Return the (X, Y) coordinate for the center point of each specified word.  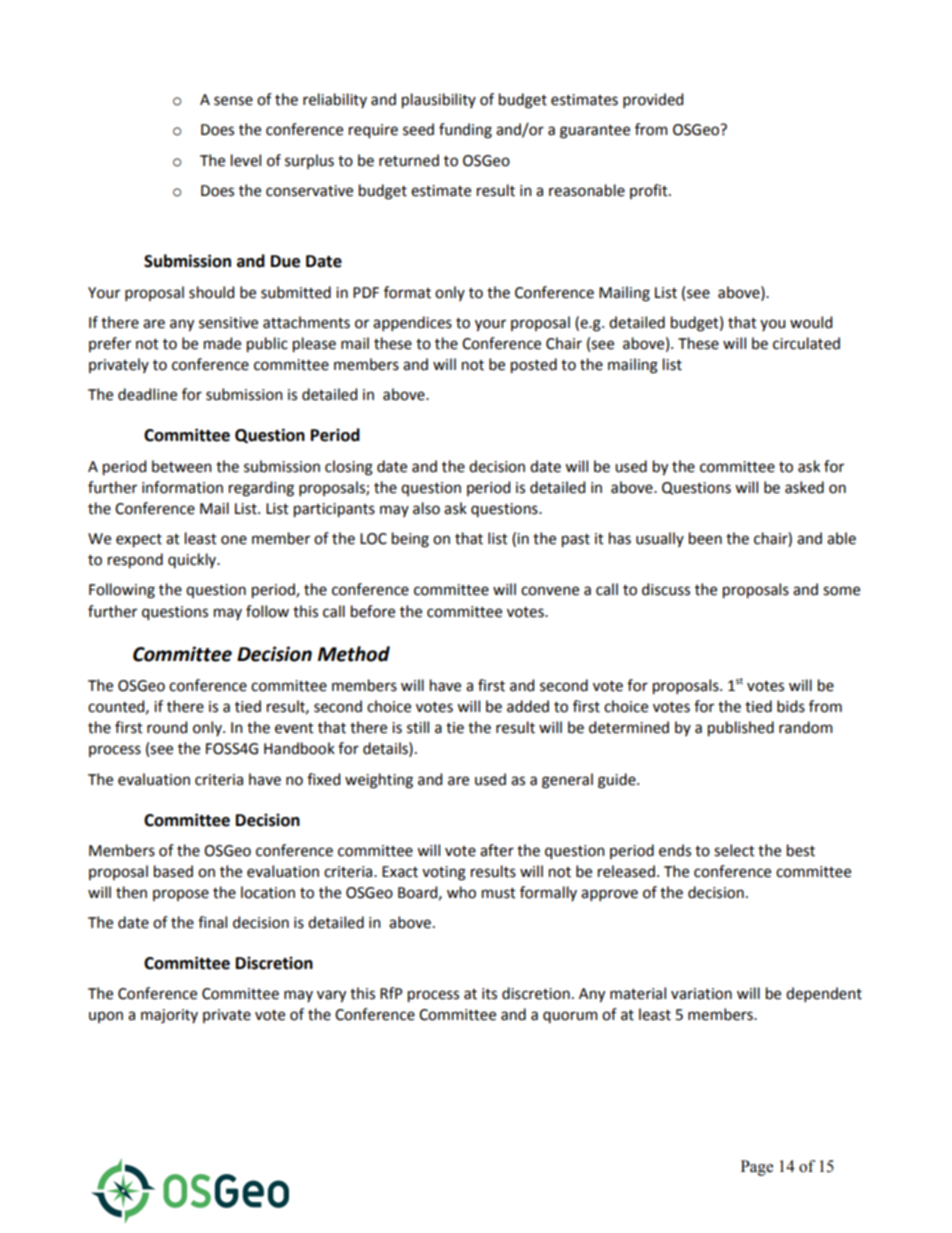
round (167, 727)
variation (701, 994)
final (212, 922)
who (461, 892)
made (222, 343)
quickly (193, 560)
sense (233, 101)
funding (465, 131)
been (705, 538)
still (418, 727)
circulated (806, 343)
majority (169, 1016)
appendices (412, 323)
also (426, 508)
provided (653, 100)
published (741, 728)
